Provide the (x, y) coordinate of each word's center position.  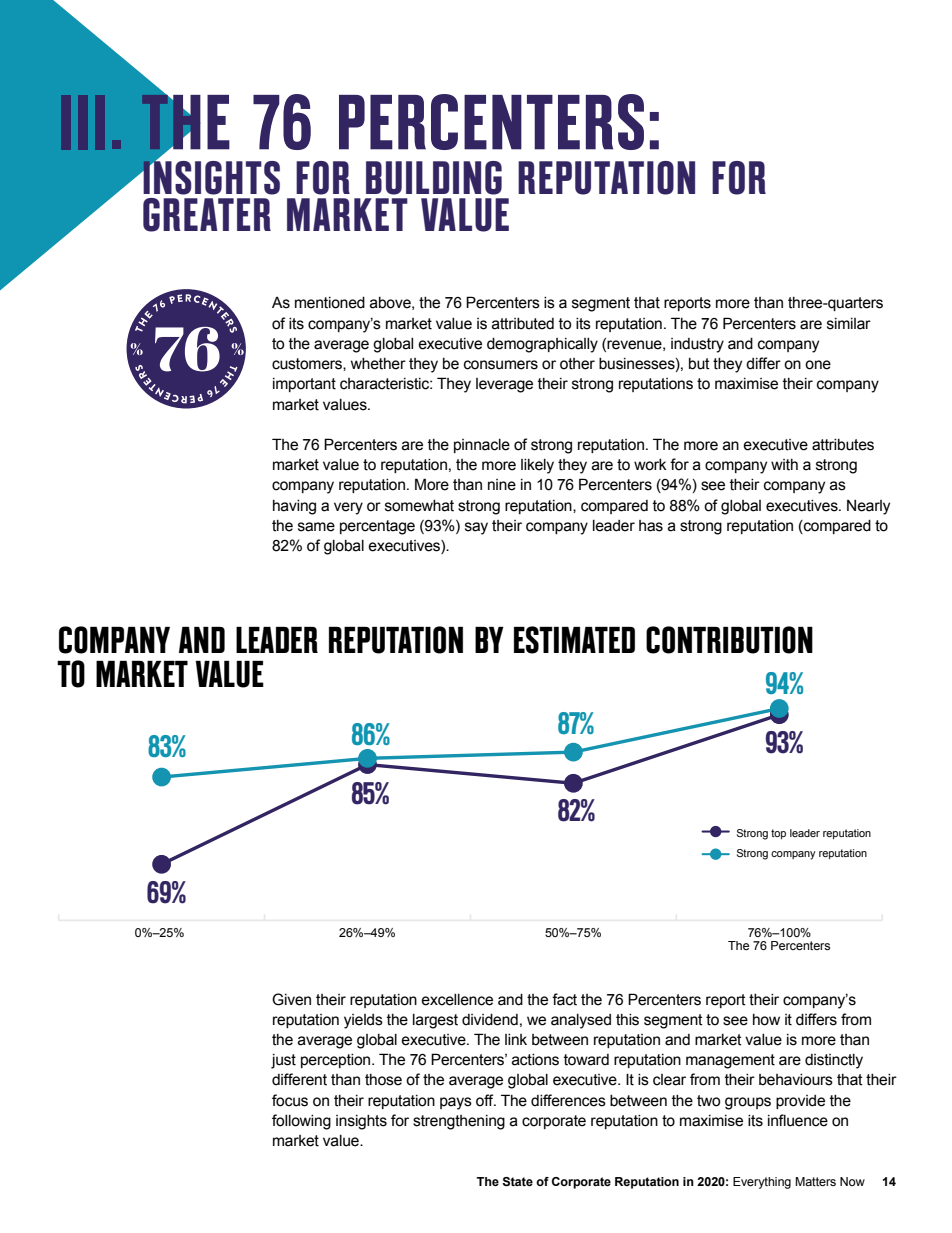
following (301, 1122)
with (784, 465)
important (304, 385)
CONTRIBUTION (729, 640)
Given (291, 999)
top (778, 834)
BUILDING (434, 178)
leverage (504, 385)
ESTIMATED (574, 640)
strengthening (459, 1122)
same (316, 527)
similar (849, 324)
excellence (457, 1000)
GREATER (207, 215)
